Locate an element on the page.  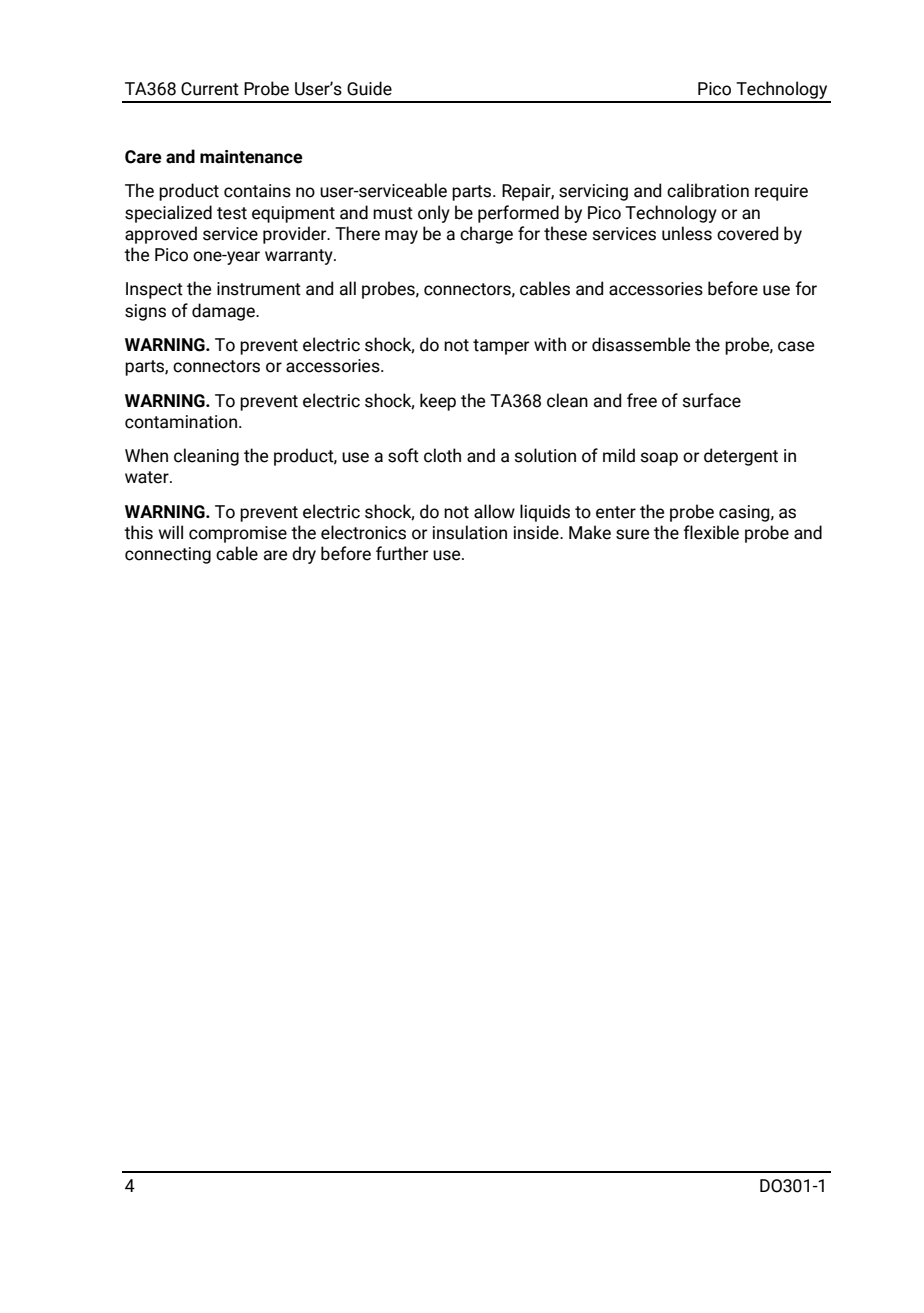
flexible is located at coordinates (711, 532).
